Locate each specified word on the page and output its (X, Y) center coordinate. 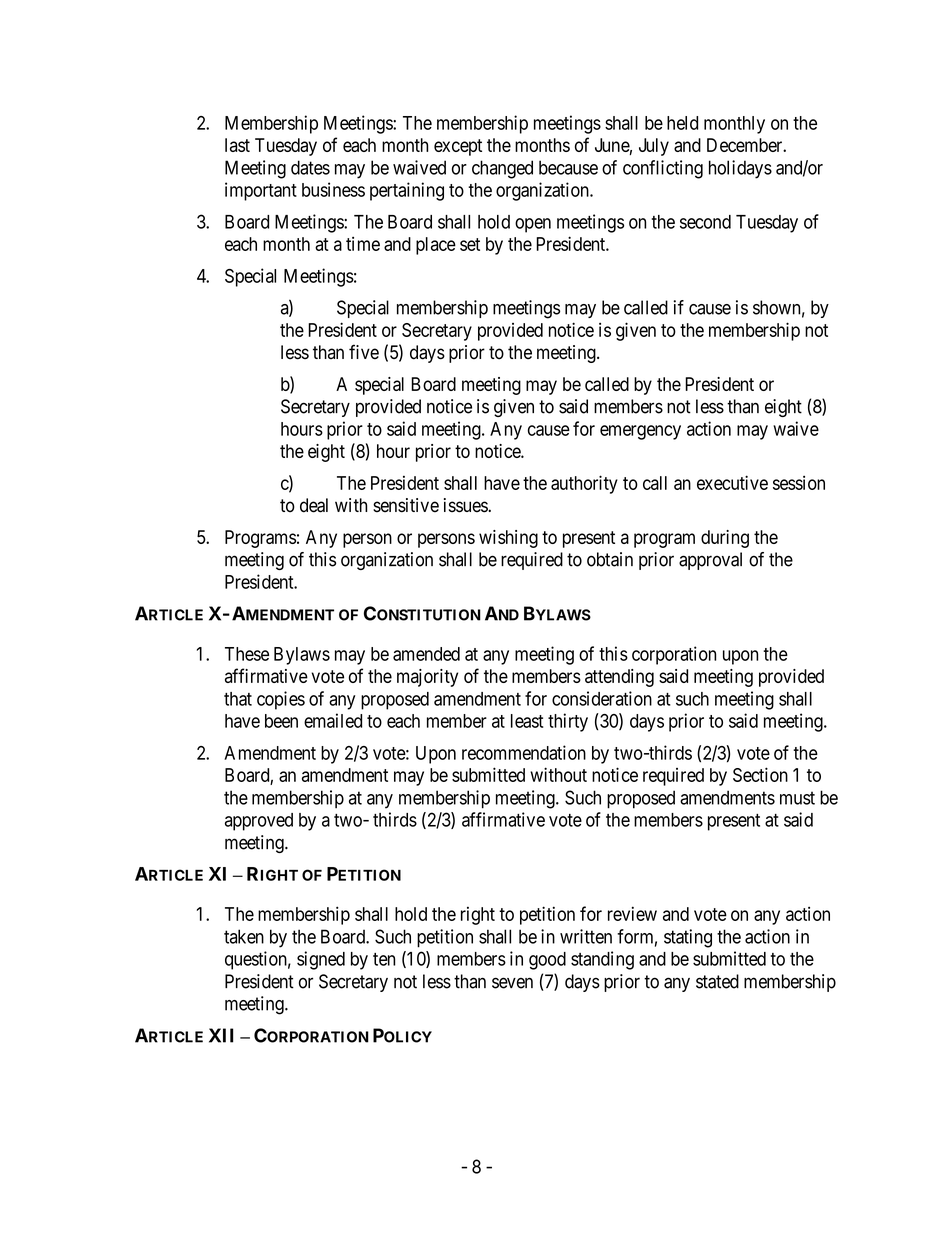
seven (512, 983)
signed (321, 960)
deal (314, 505)
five (364, 352)
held (682, 123)
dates (310, 167)
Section (760, 774)
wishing (508, 539)
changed (502, 169)
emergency (640, 432)
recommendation (524, 752)
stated (717, 981)
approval (710, 561)
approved (259, 822)
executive (732, 482)
